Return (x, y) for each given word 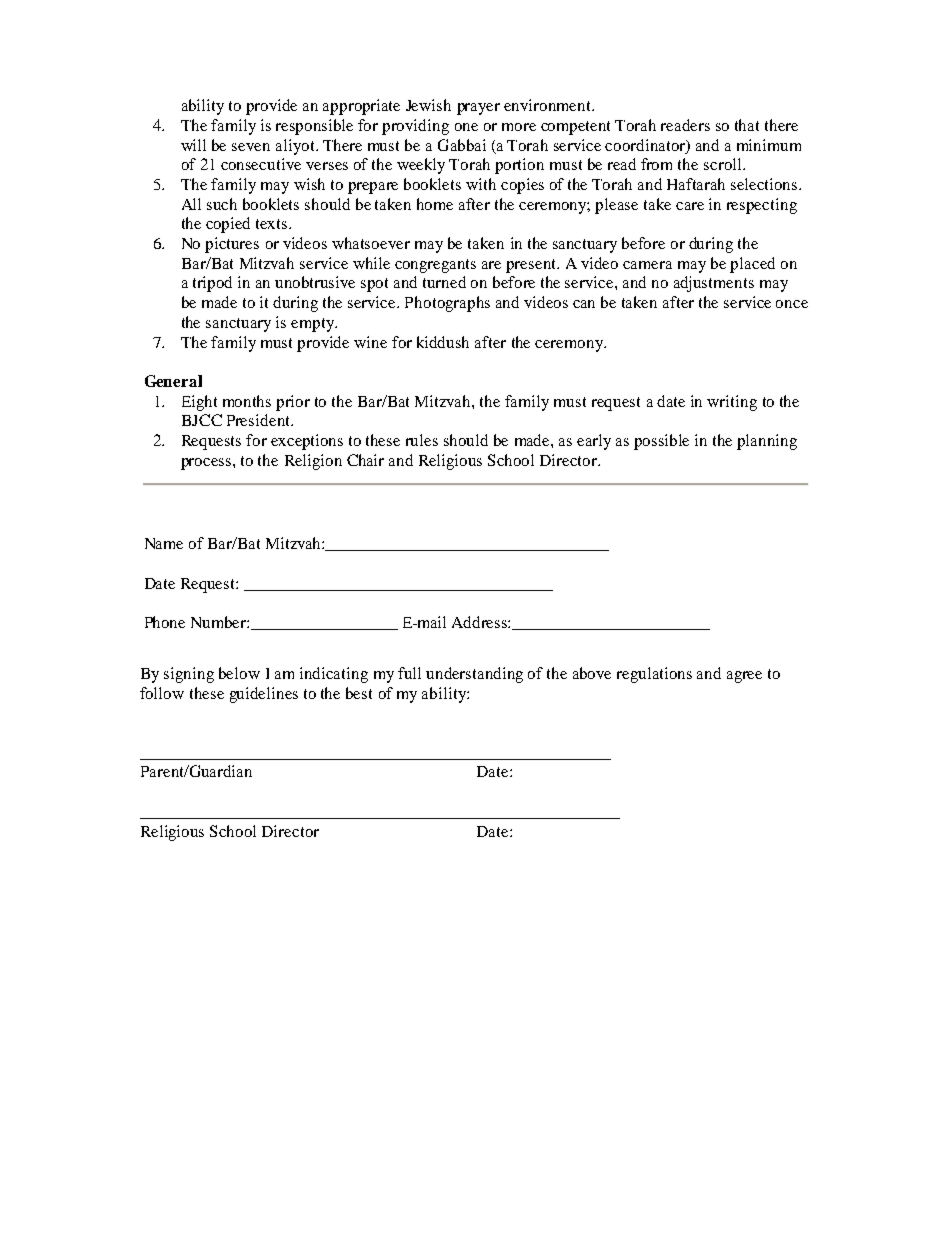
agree (744, 677)
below (239, 673)
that (747, 125)
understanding (474, 675)
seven (251, 147)
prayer (478, 109)
